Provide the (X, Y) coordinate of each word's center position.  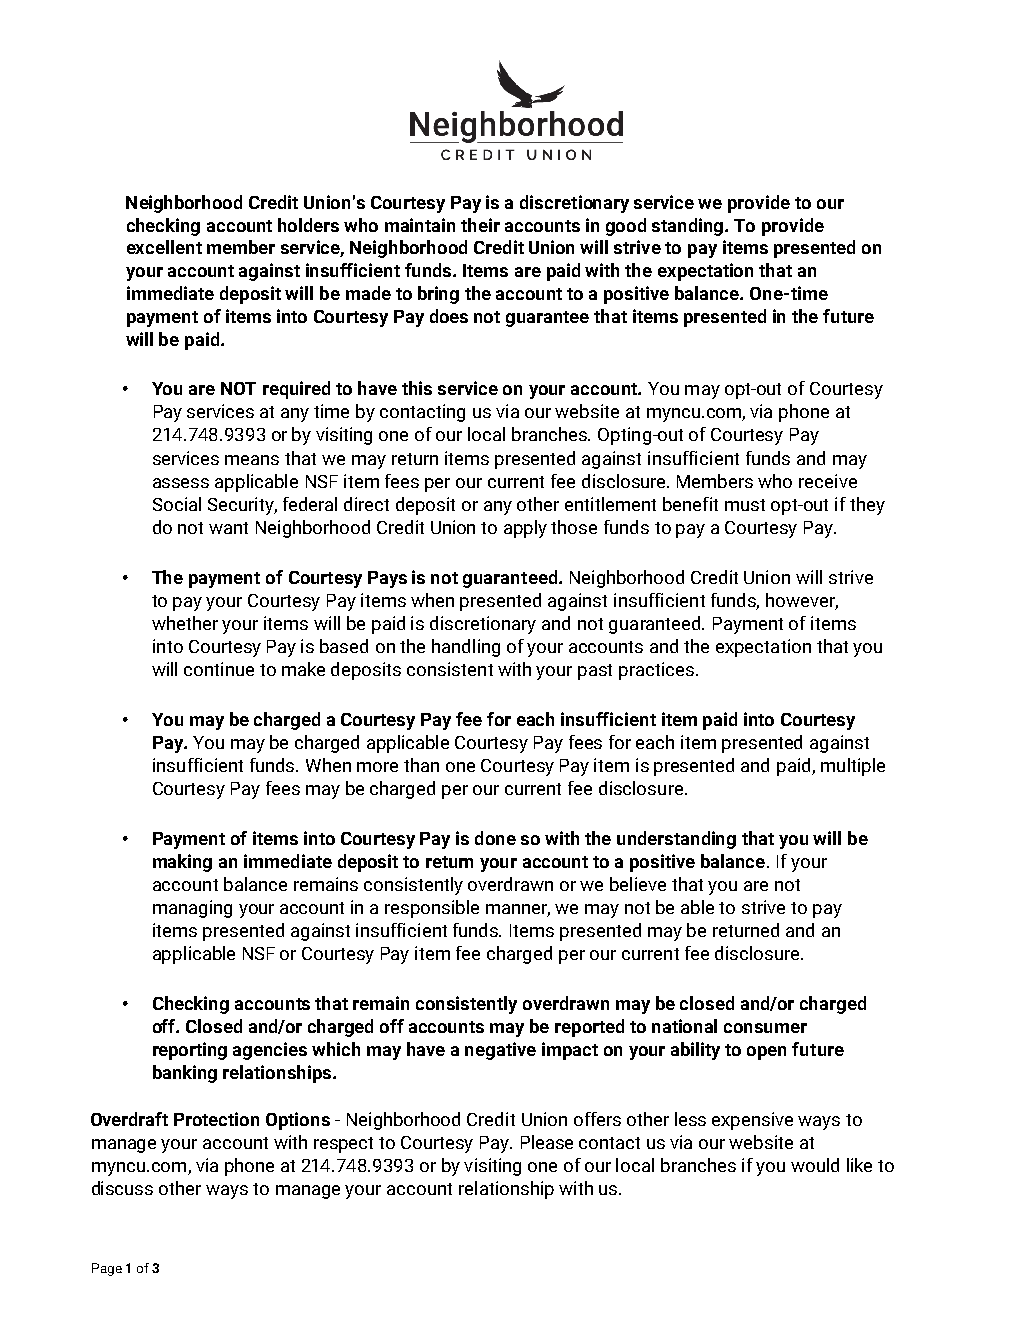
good (626, 227)
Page (107, 1269)
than (421, 765)
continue (219, 669)
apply (525, 529)
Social (177, 504)
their (480, 225)
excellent (164, 247)
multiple (853, 767)
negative (500, 1051)
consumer (765, 1028)
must (745, 505)
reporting (190, 1051)
